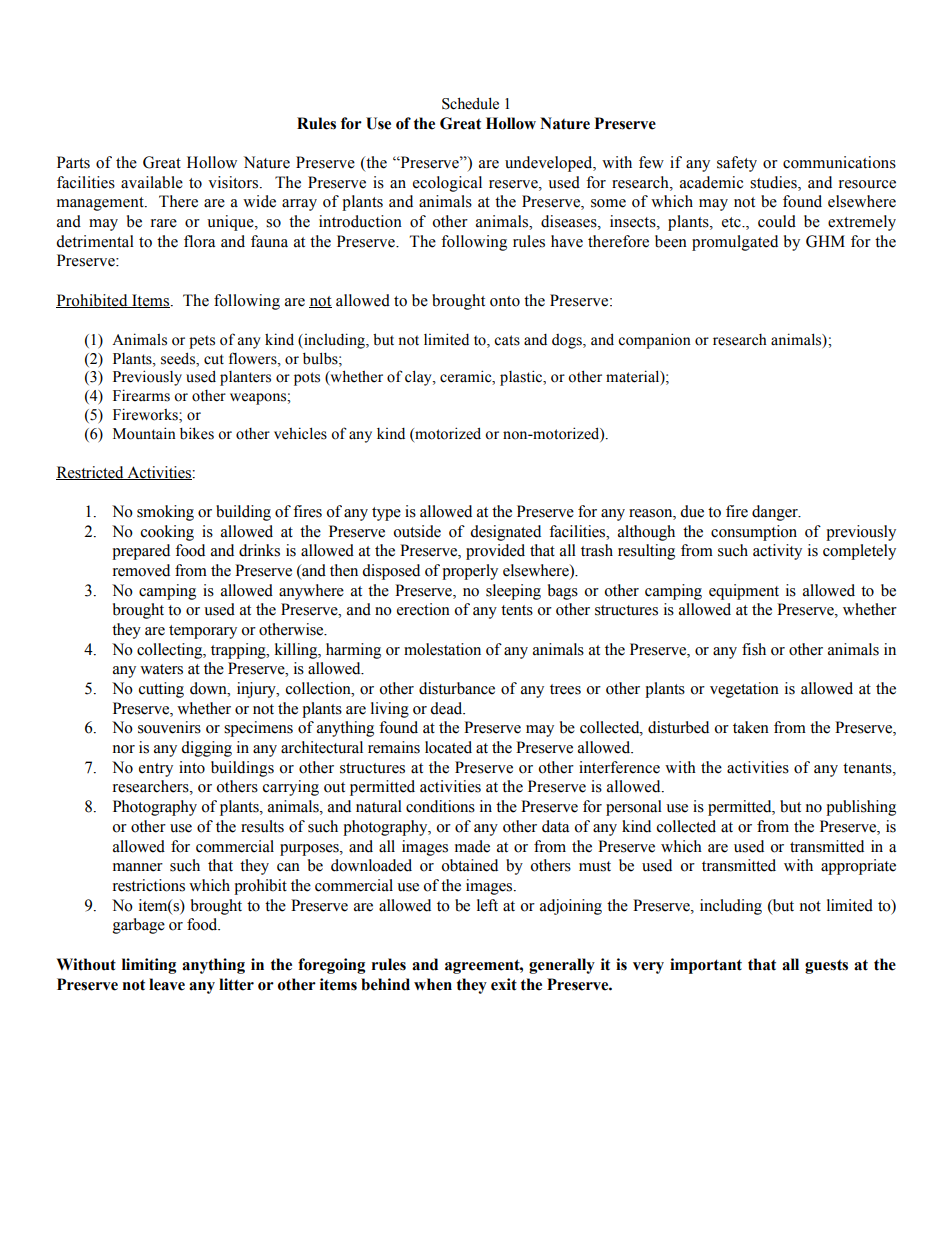 The image size is (952, 1233). Describe the element at coordinates (470, 103) in the document. I see `Schedule` at that location.
